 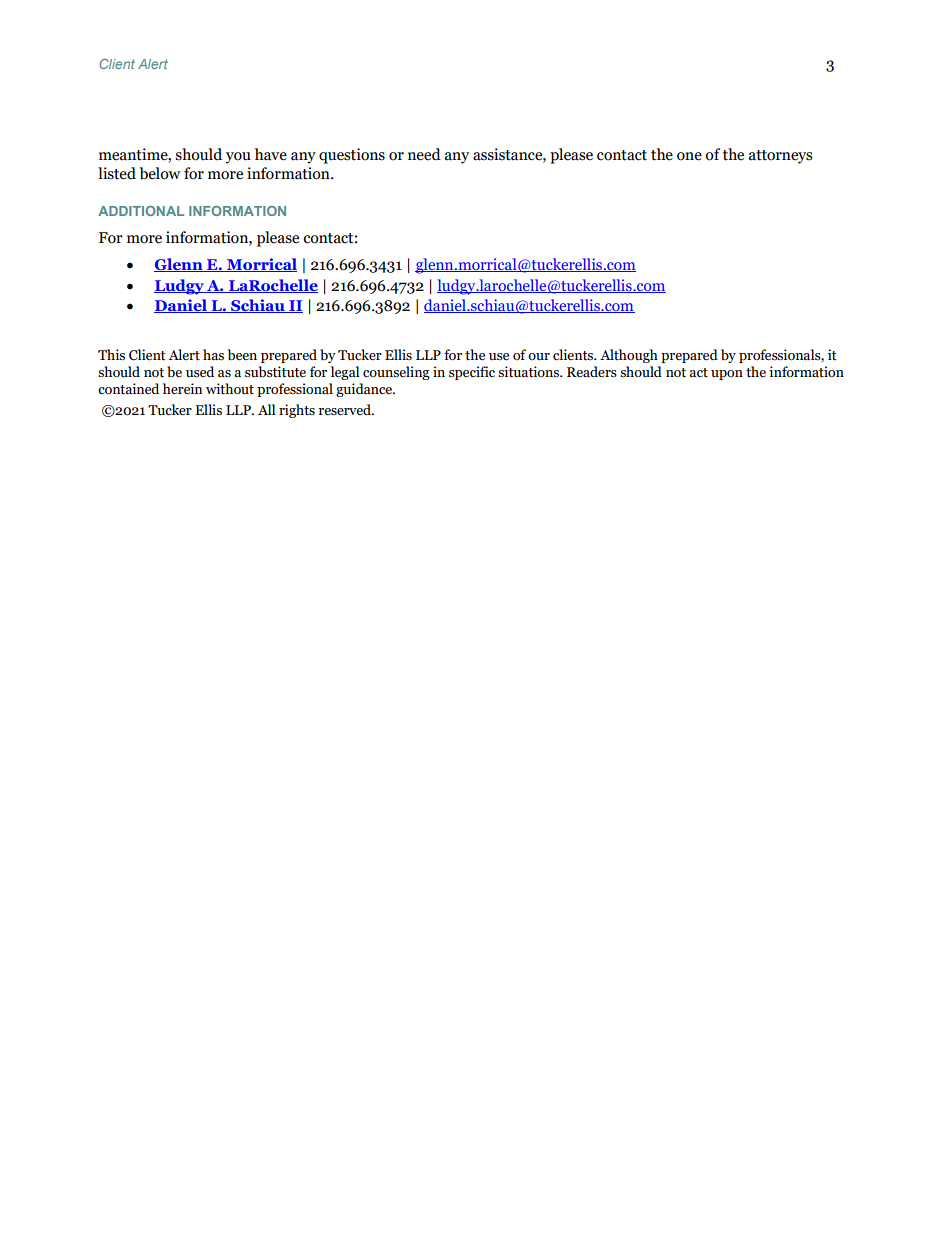 What do you see at coordinates (629, 356) in the screenshot?
I see `Although` at bounding box center [629, 356].
